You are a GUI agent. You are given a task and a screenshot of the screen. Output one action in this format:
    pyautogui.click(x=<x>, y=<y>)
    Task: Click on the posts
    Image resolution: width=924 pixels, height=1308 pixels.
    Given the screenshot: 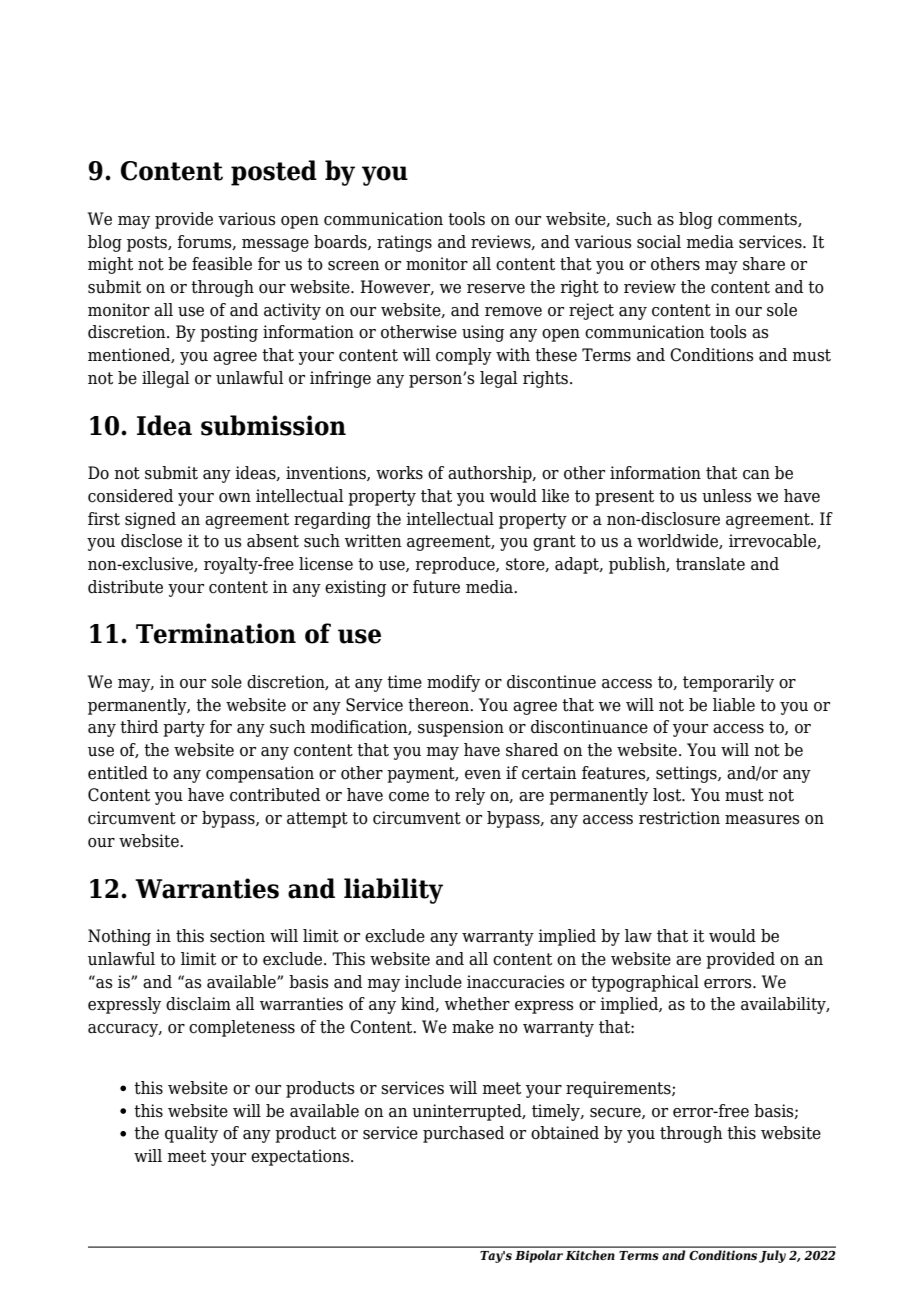 What is the action you would take?
    pyautogui.click(x=148, y=244)
